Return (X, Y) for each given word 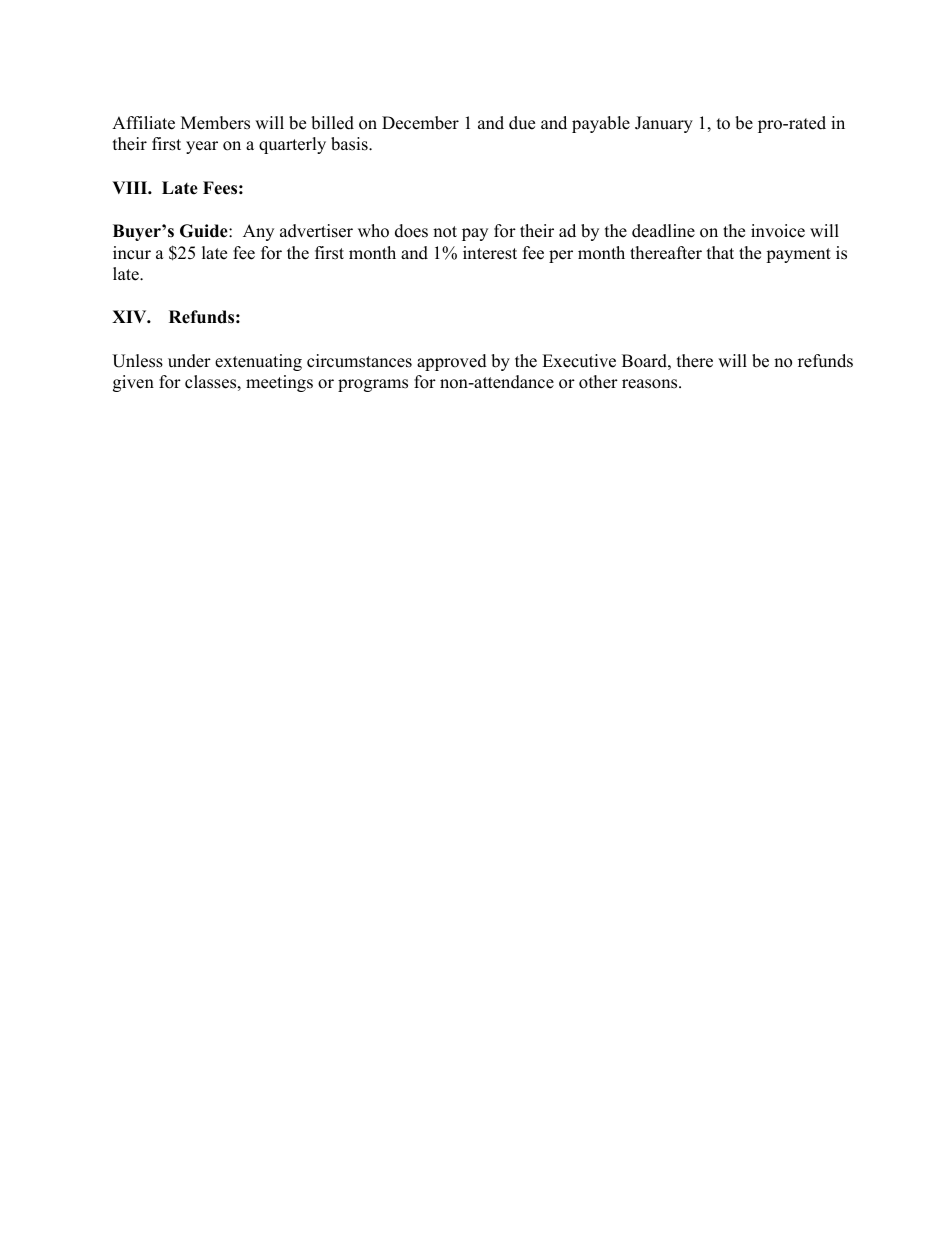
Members (215, 123)
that (720, 252)
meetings (279, 383)
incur (132, 253)
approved (452, 362)
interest (490, 253)
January (664, 124)
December (420, 123)
